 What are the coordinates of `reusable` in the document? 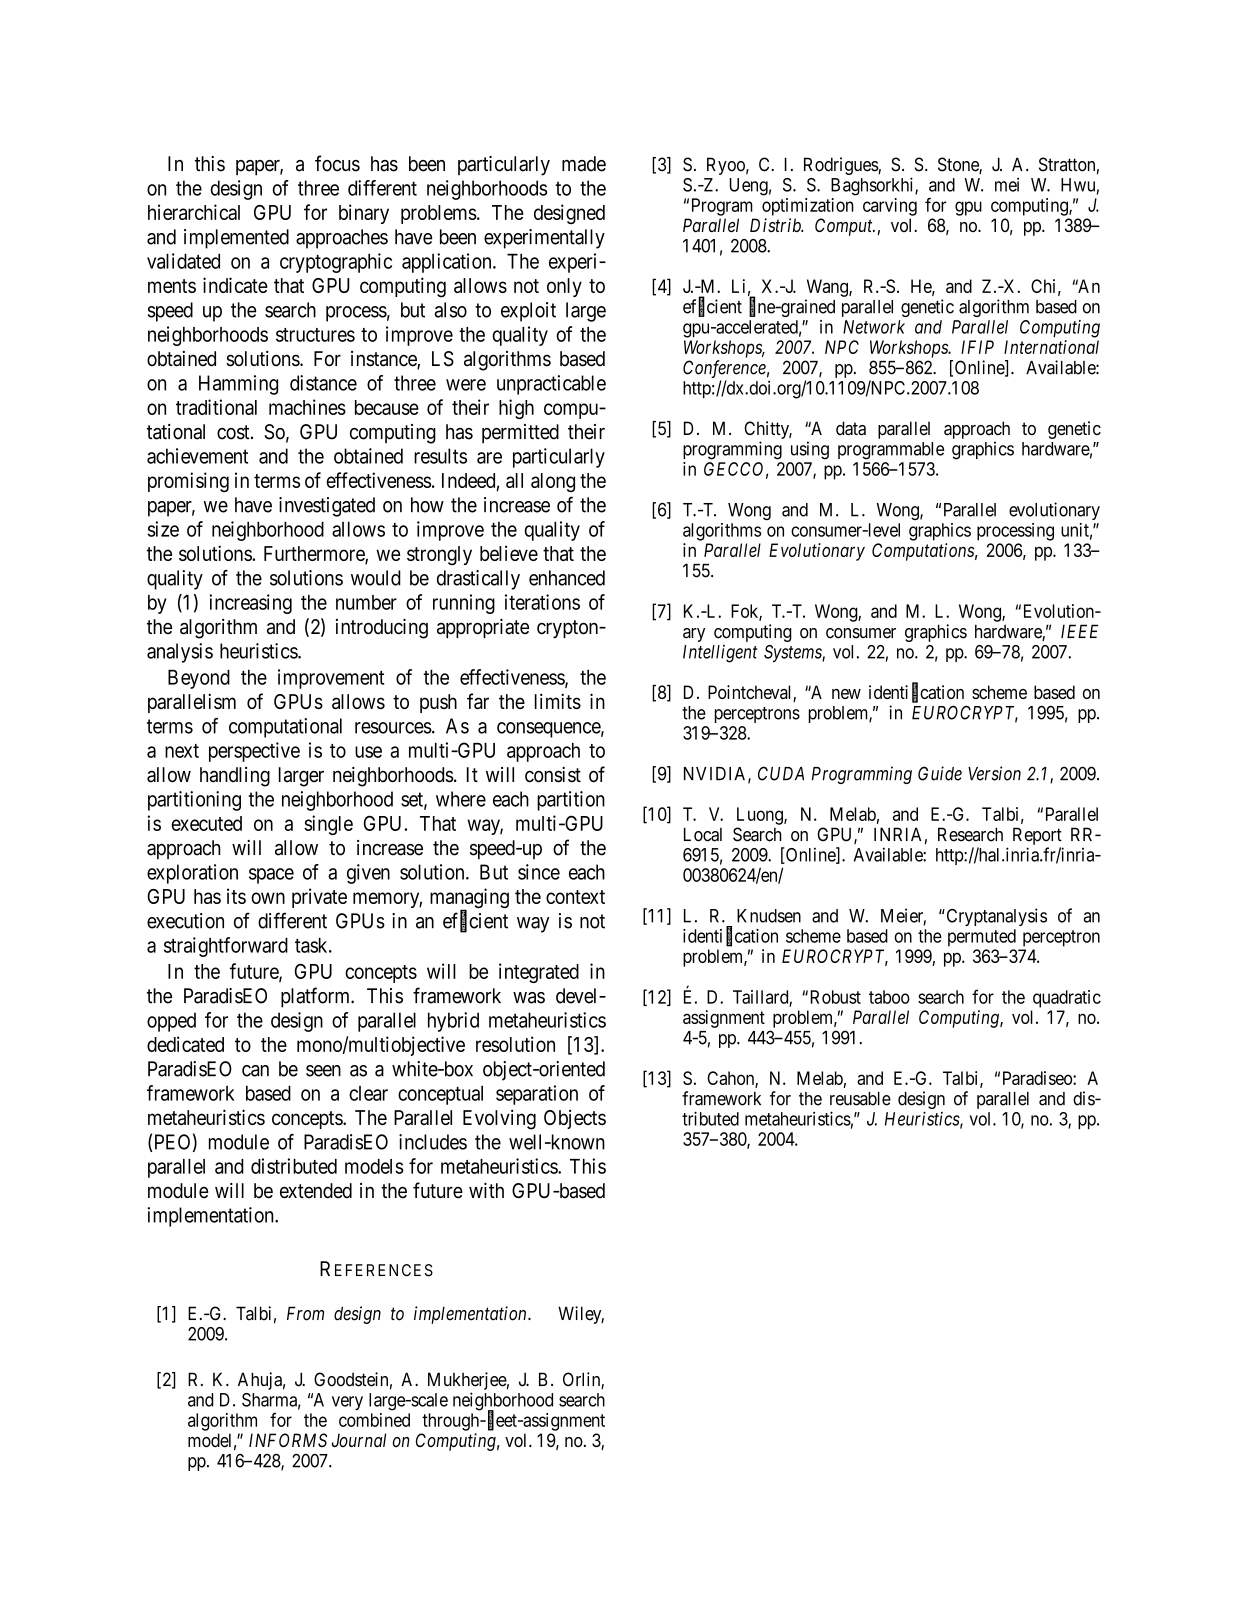 It's located at (860, 1099).
